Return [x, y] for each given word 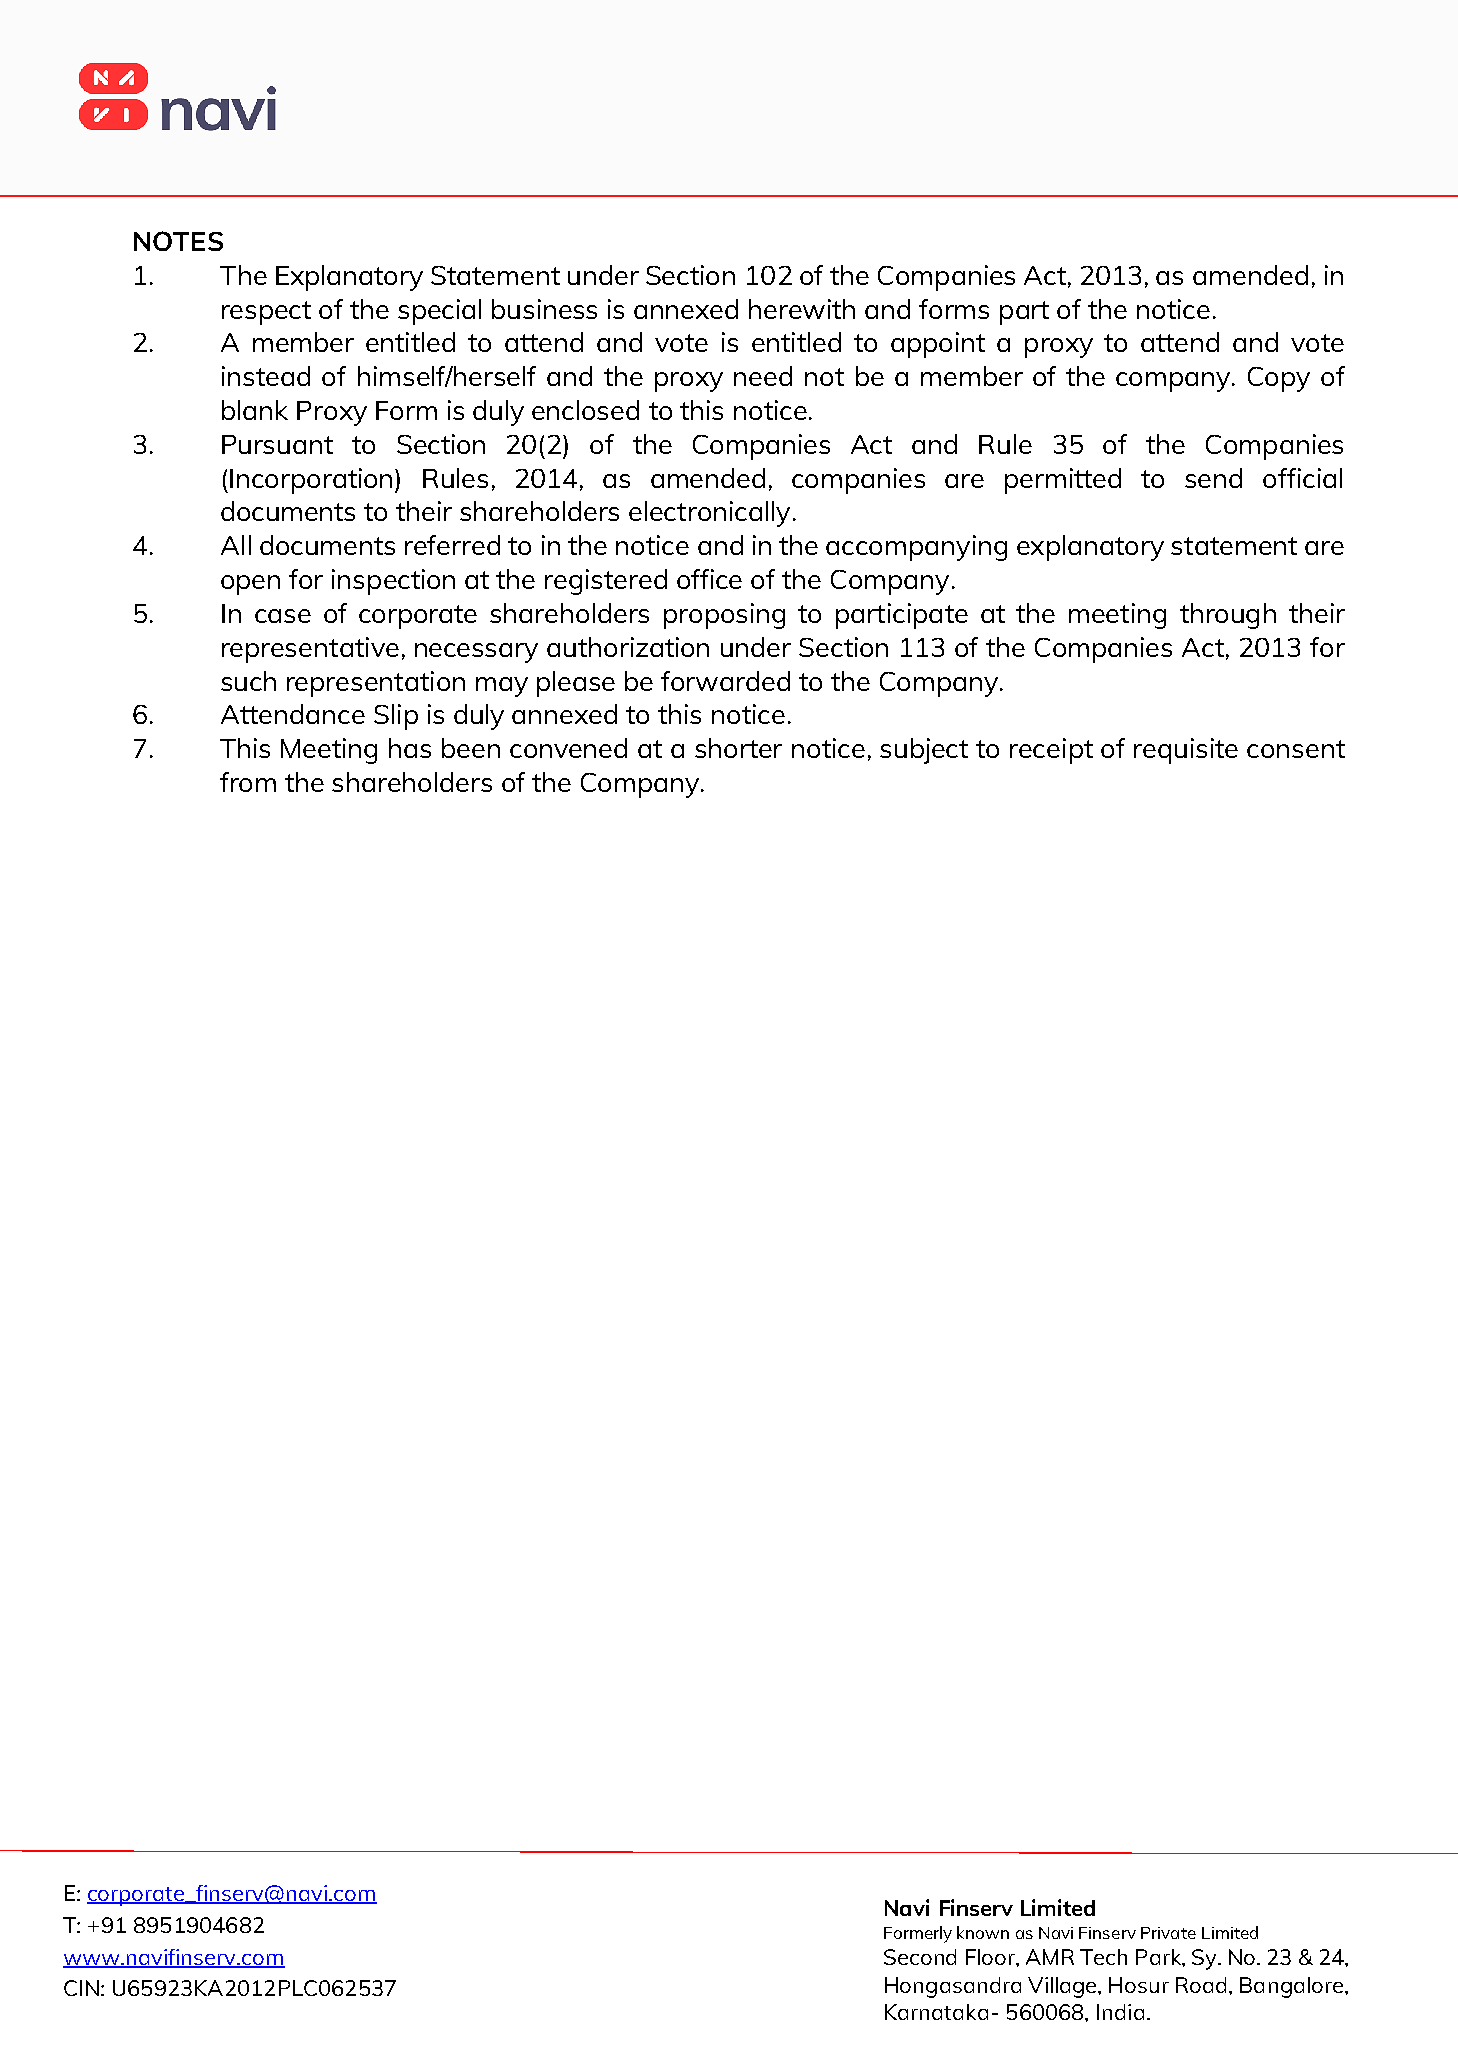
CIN [81, 1988]
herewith [802, 309]
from [248, 782]
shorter [738, 748]
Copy [1279, 379]
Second [920, 1957]
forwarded [725, 681]
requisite [1186, 751]
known [983, 1932]
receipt [1051, 751]
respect [266, 313]
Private [1168, 1933]
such [248, 681]
